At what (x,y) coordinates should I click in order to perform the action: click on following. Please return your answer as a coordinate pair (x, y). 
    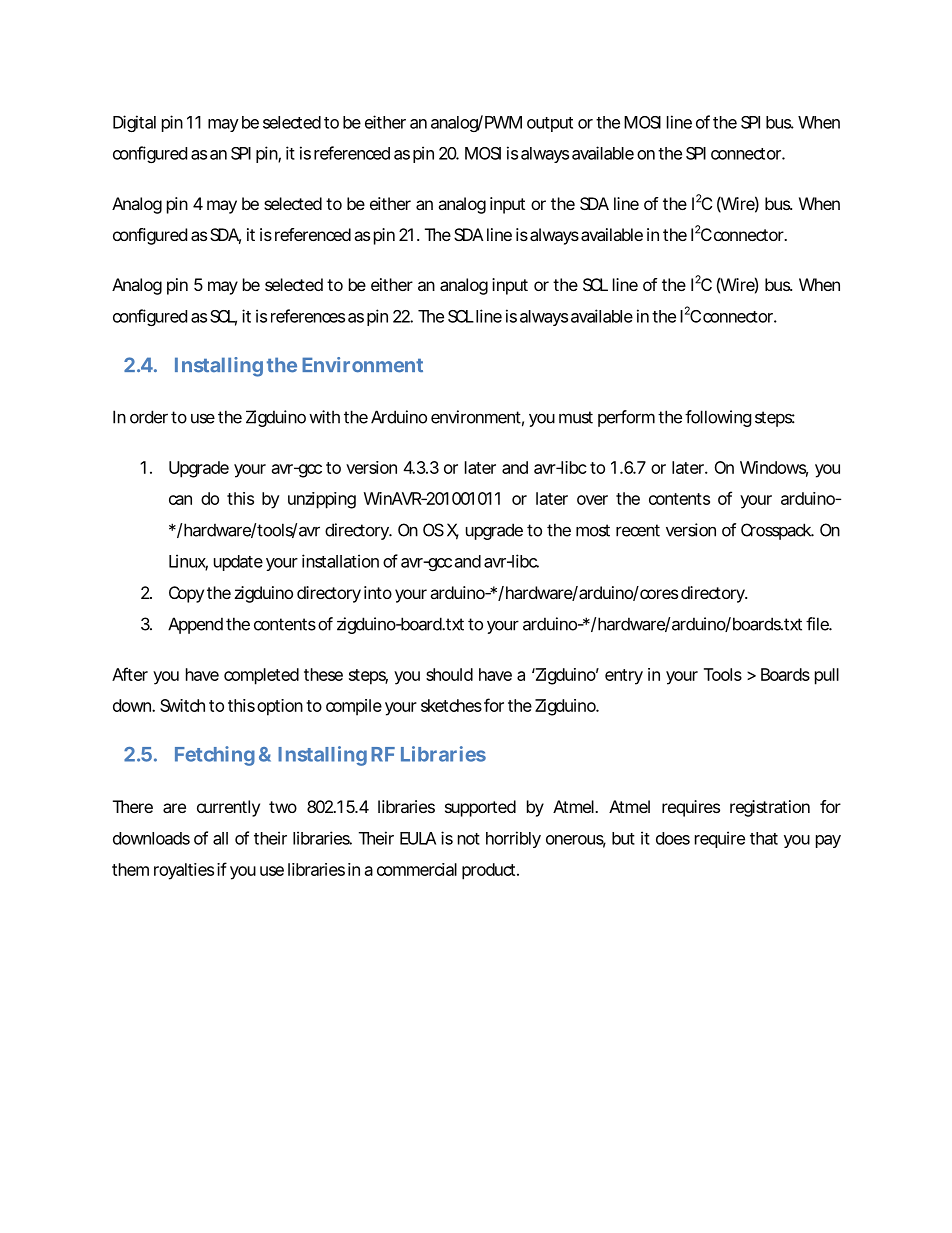
    Looking at the image, I should click on (718, 418).
